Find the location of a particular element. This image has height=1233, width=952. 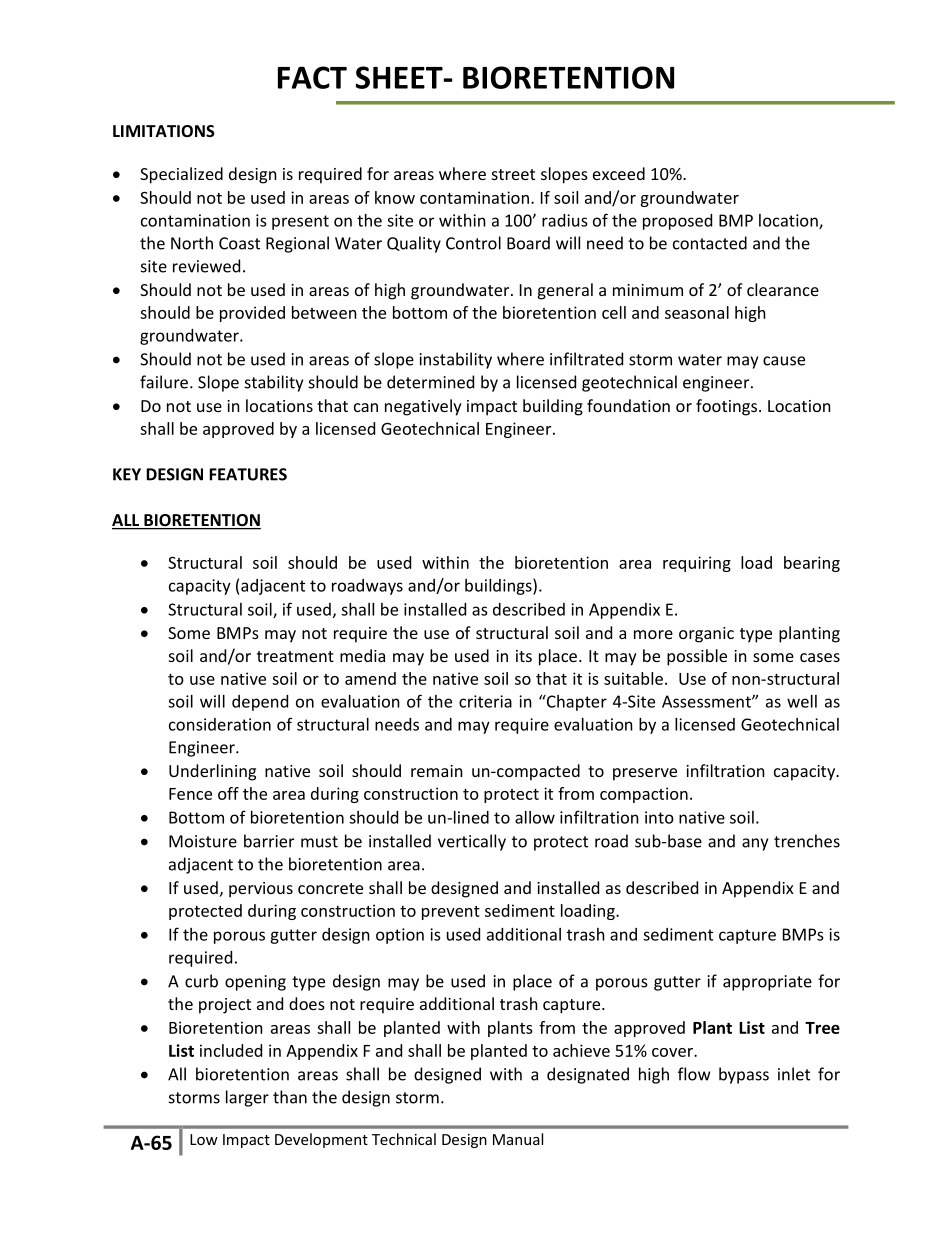

negatively is located at coordinates (423, 407).
